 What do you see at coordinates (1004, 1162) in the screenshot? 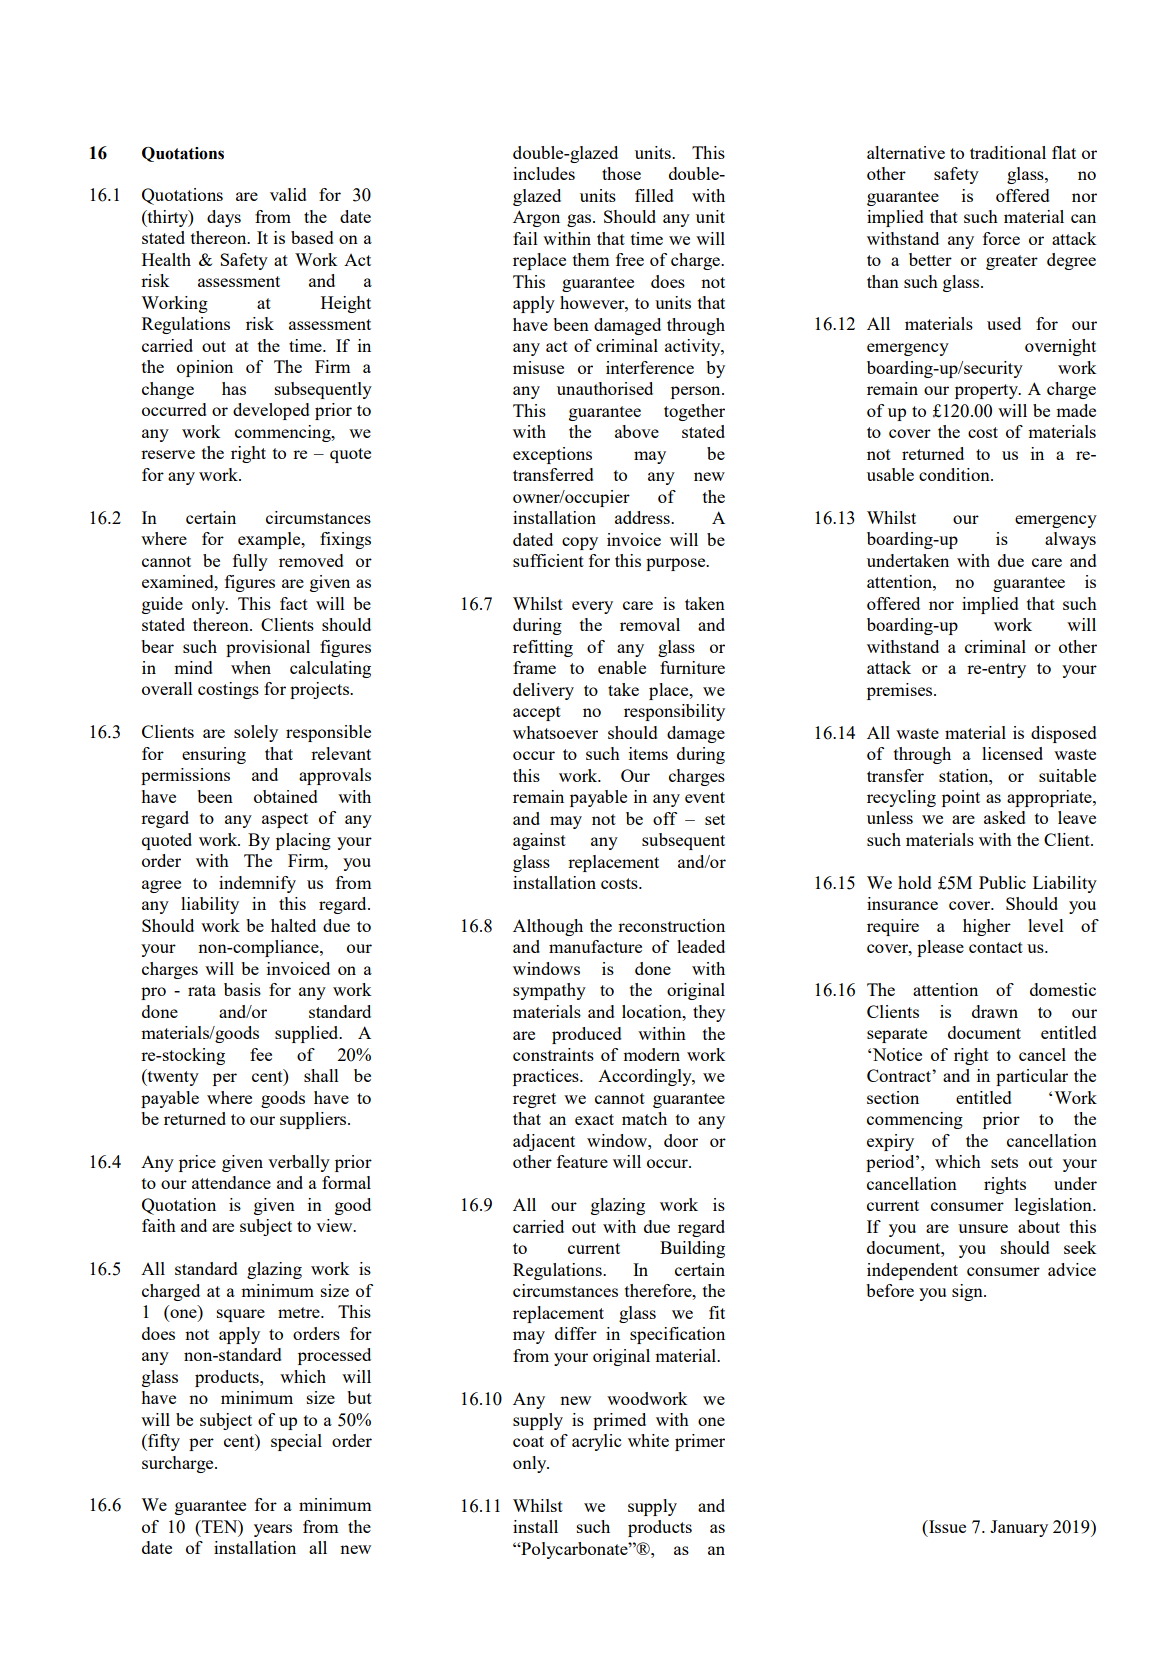
I see `sets` at bounding box center [1004, 1162].
